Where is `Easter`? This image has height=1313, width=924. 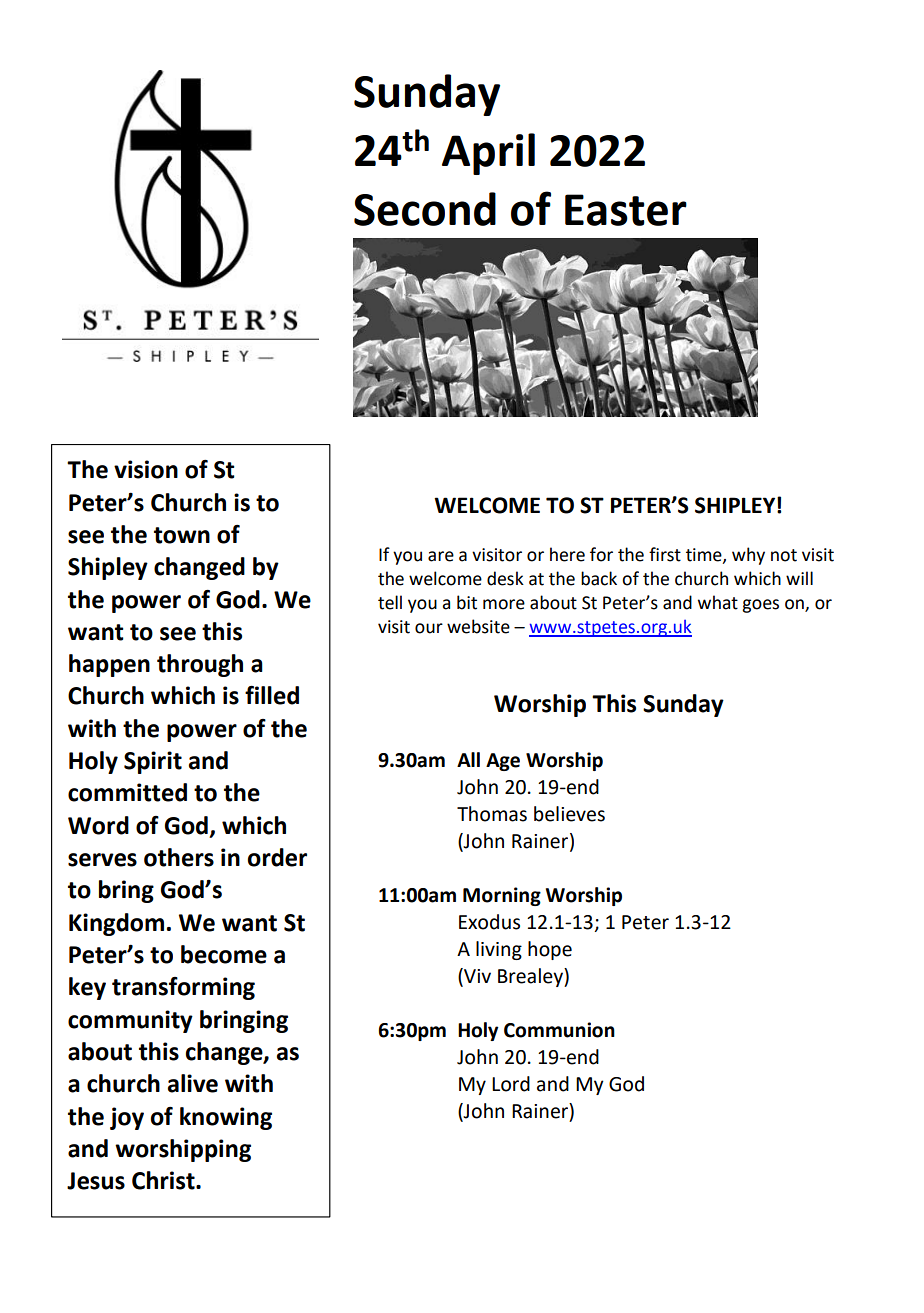
Easter is located at coordinates (626, 210).
